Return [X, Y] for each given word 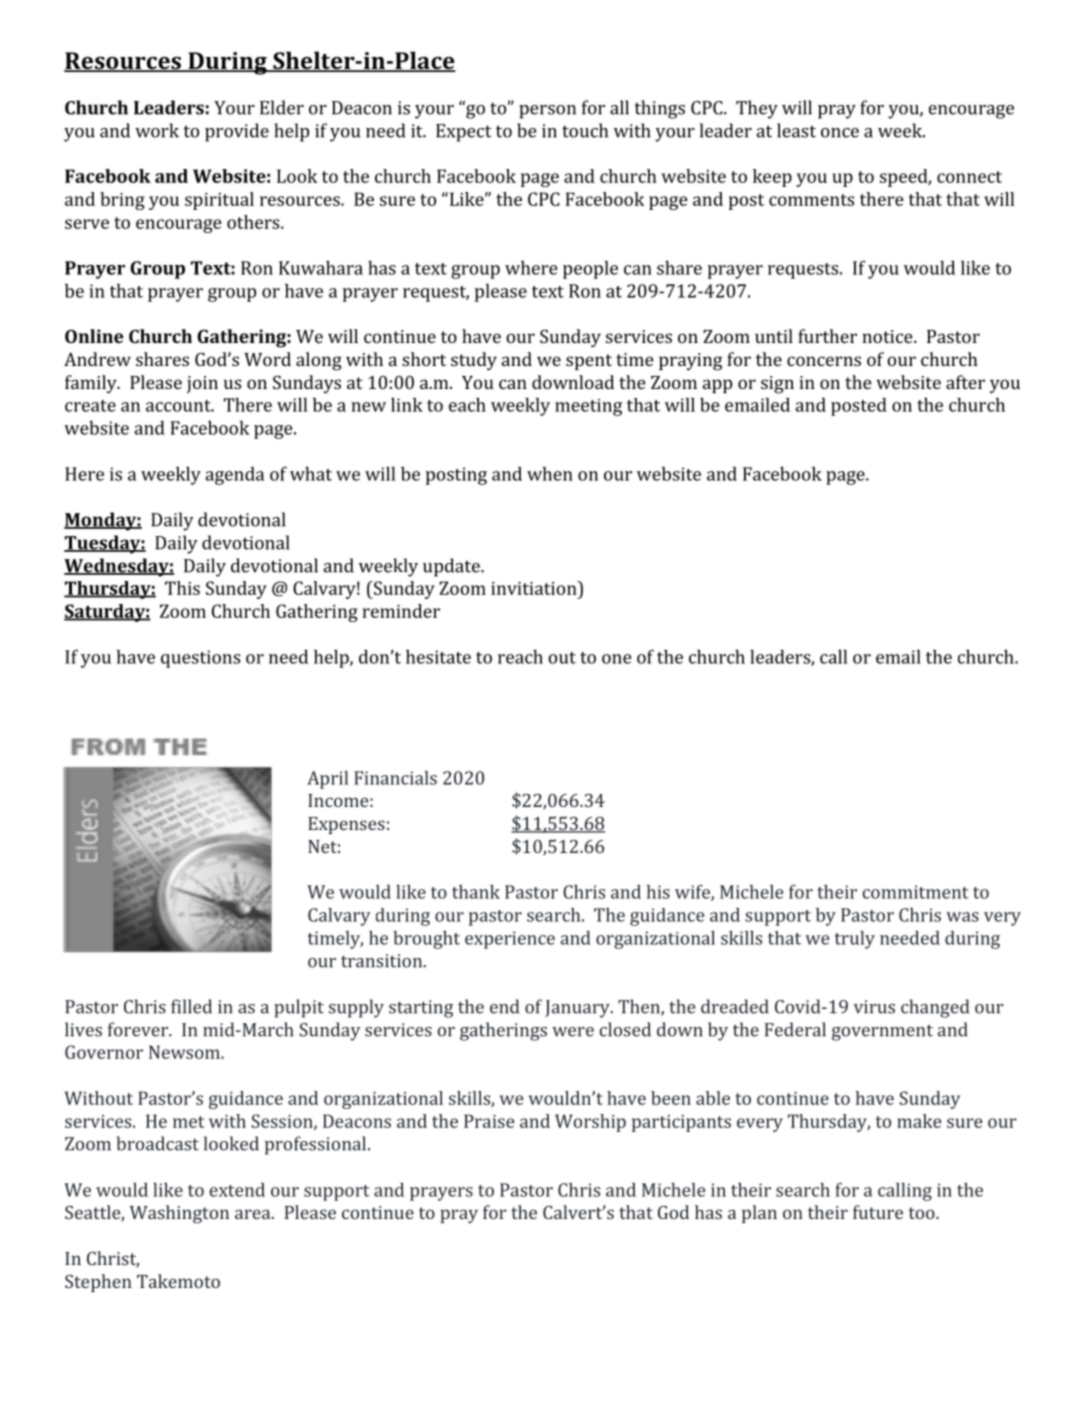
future [878, 1212]
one [616, 659]
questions [200, 659]
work [157, 130]
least [796, 130]
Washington [179, 1214]
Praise [489, 1121]
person [547, 112]
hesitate [438, 657]
